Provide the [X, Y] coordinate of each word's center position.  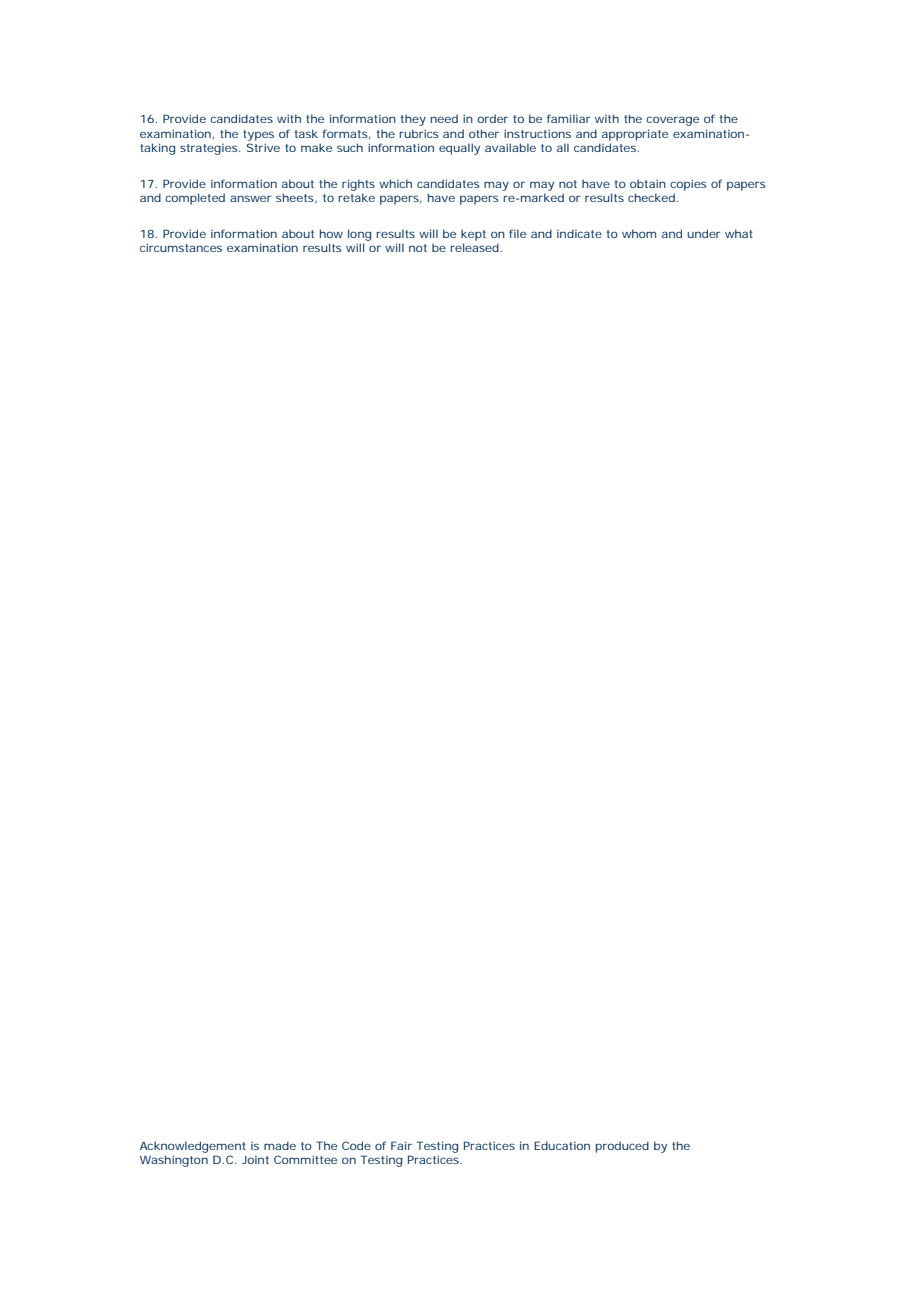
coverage [672, 121]
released [475, 247]
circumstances [181, 247]
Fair [401, 1145]
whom [639, 233]
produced [622, 1147]
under [704, 233]
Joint [255, 1160]
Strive [263, 147]
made [280, 1145]
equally [459, 149]
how [331, 233]
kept [473, 235]
